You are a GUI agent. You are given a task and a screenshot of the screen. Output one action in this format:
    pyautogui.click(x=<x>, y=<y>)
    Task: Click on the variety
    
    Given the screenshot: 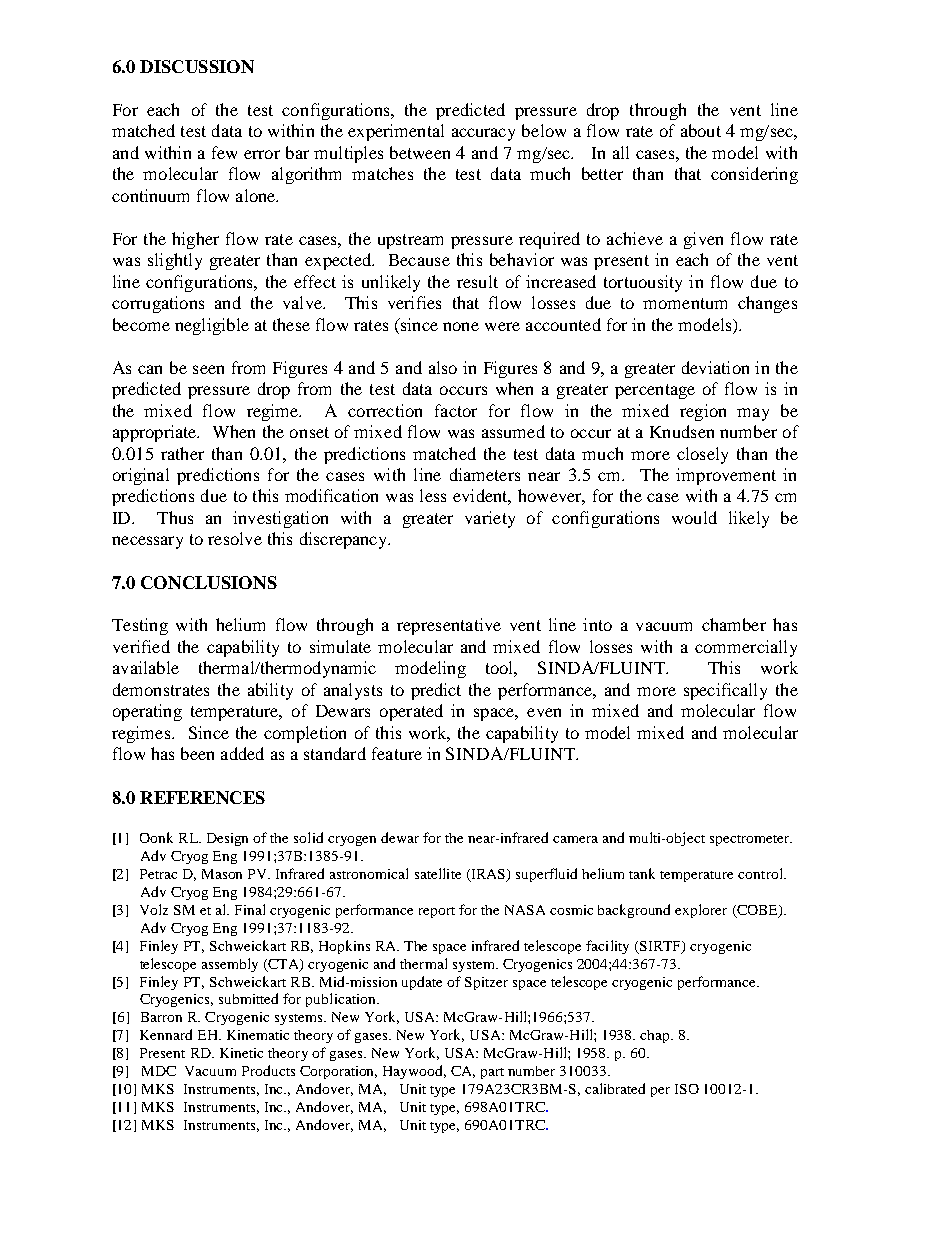 What is the action you would take?
    pyautogui.click(x=490, y=519)
